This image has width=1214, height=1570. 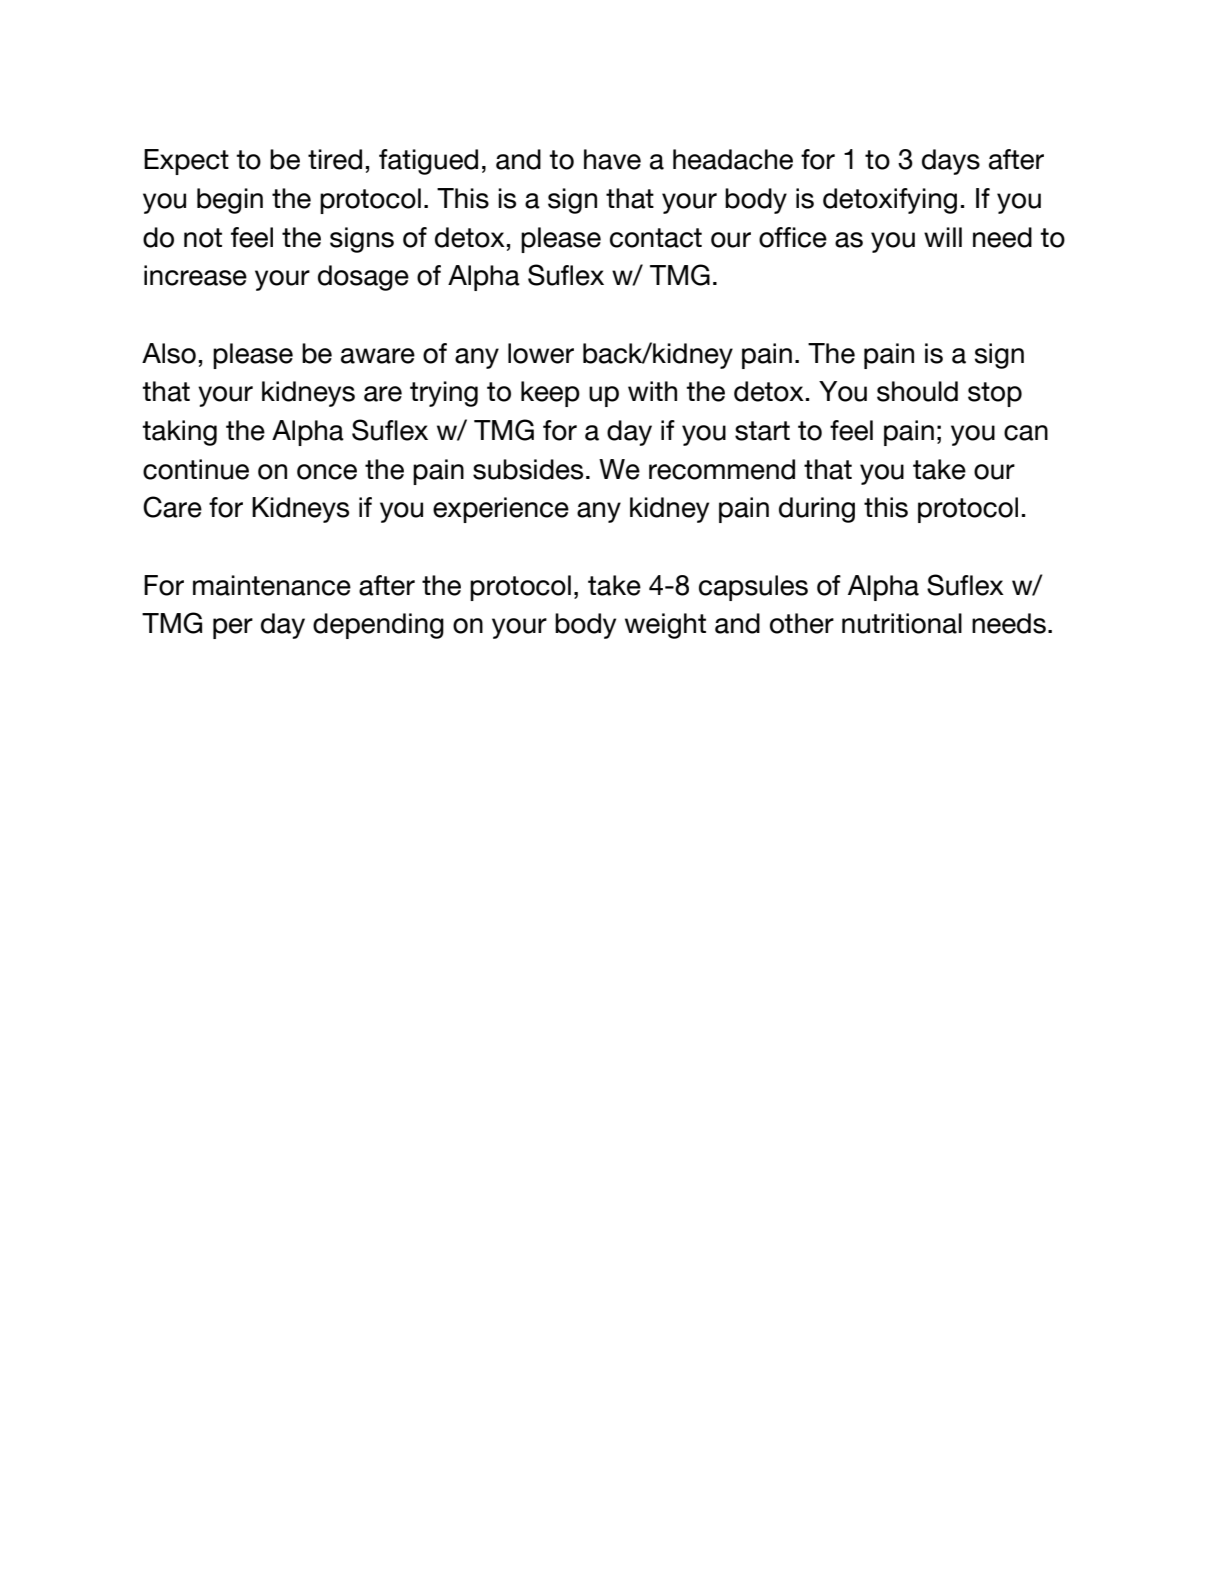 I want to click on nutritional, so click(x=902, y=623).
